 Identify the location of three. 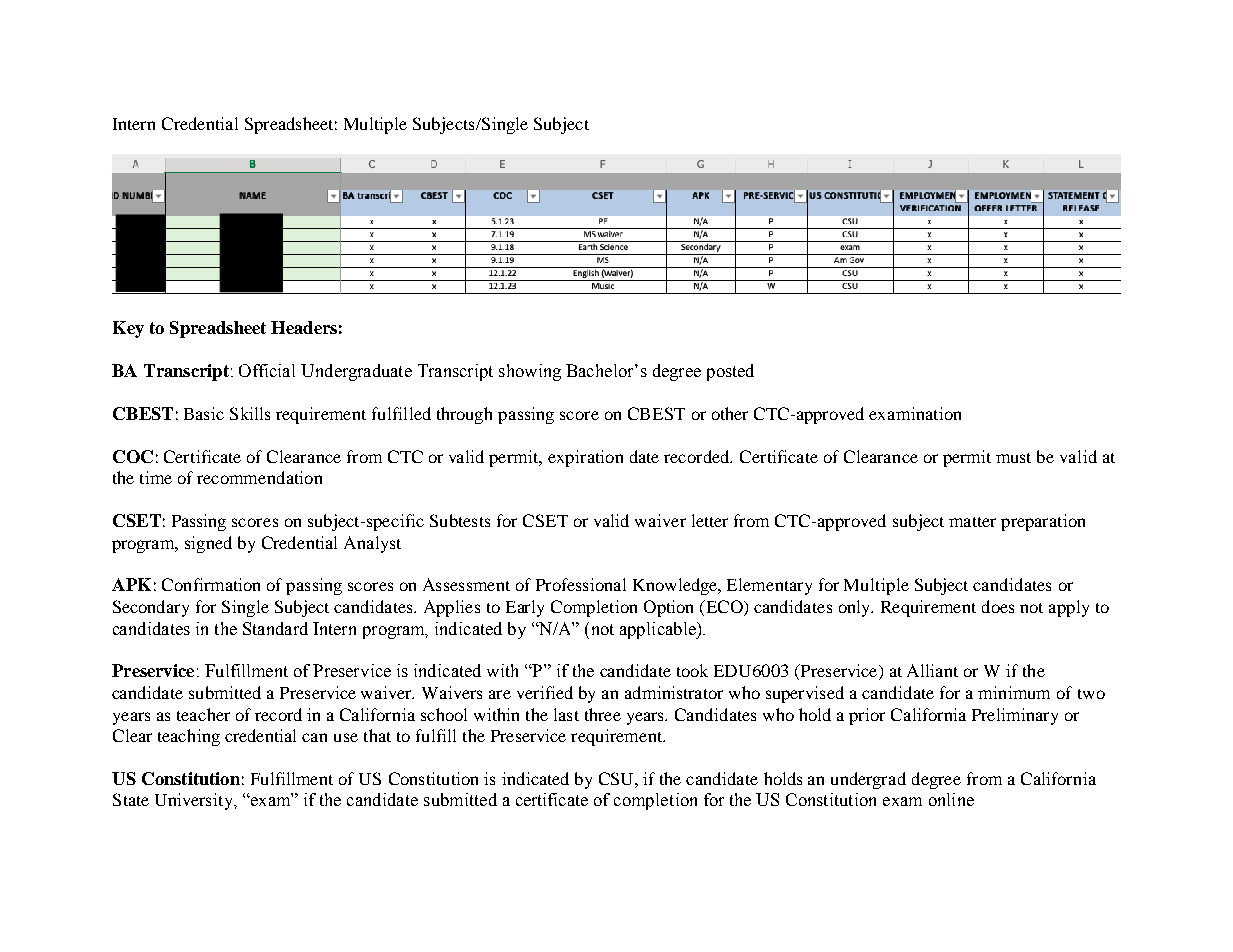
(603, 714).
